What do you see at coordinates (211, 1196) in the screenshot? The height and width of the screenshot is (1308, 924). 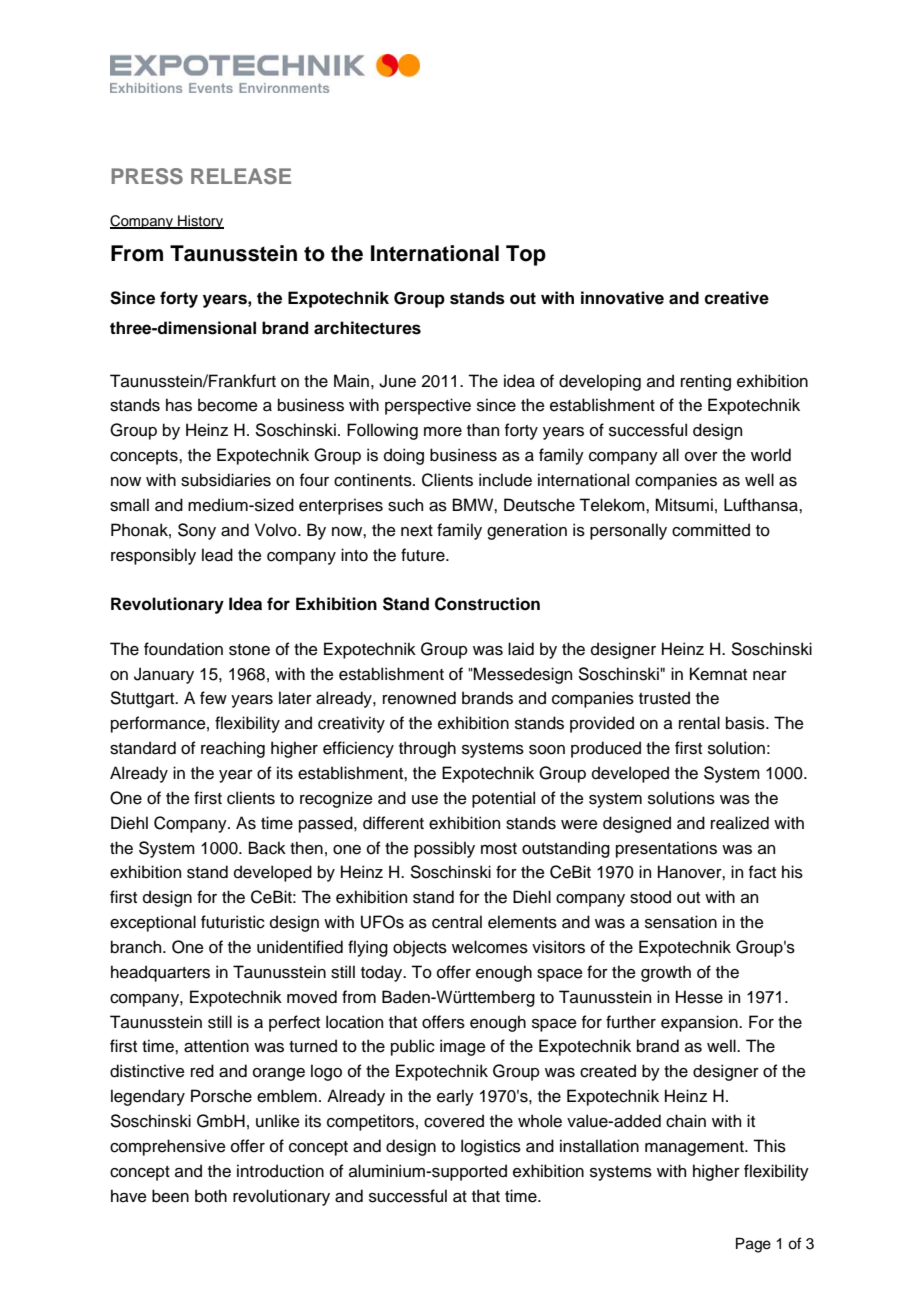 I see `both` at bounding box center [211, 1196].
